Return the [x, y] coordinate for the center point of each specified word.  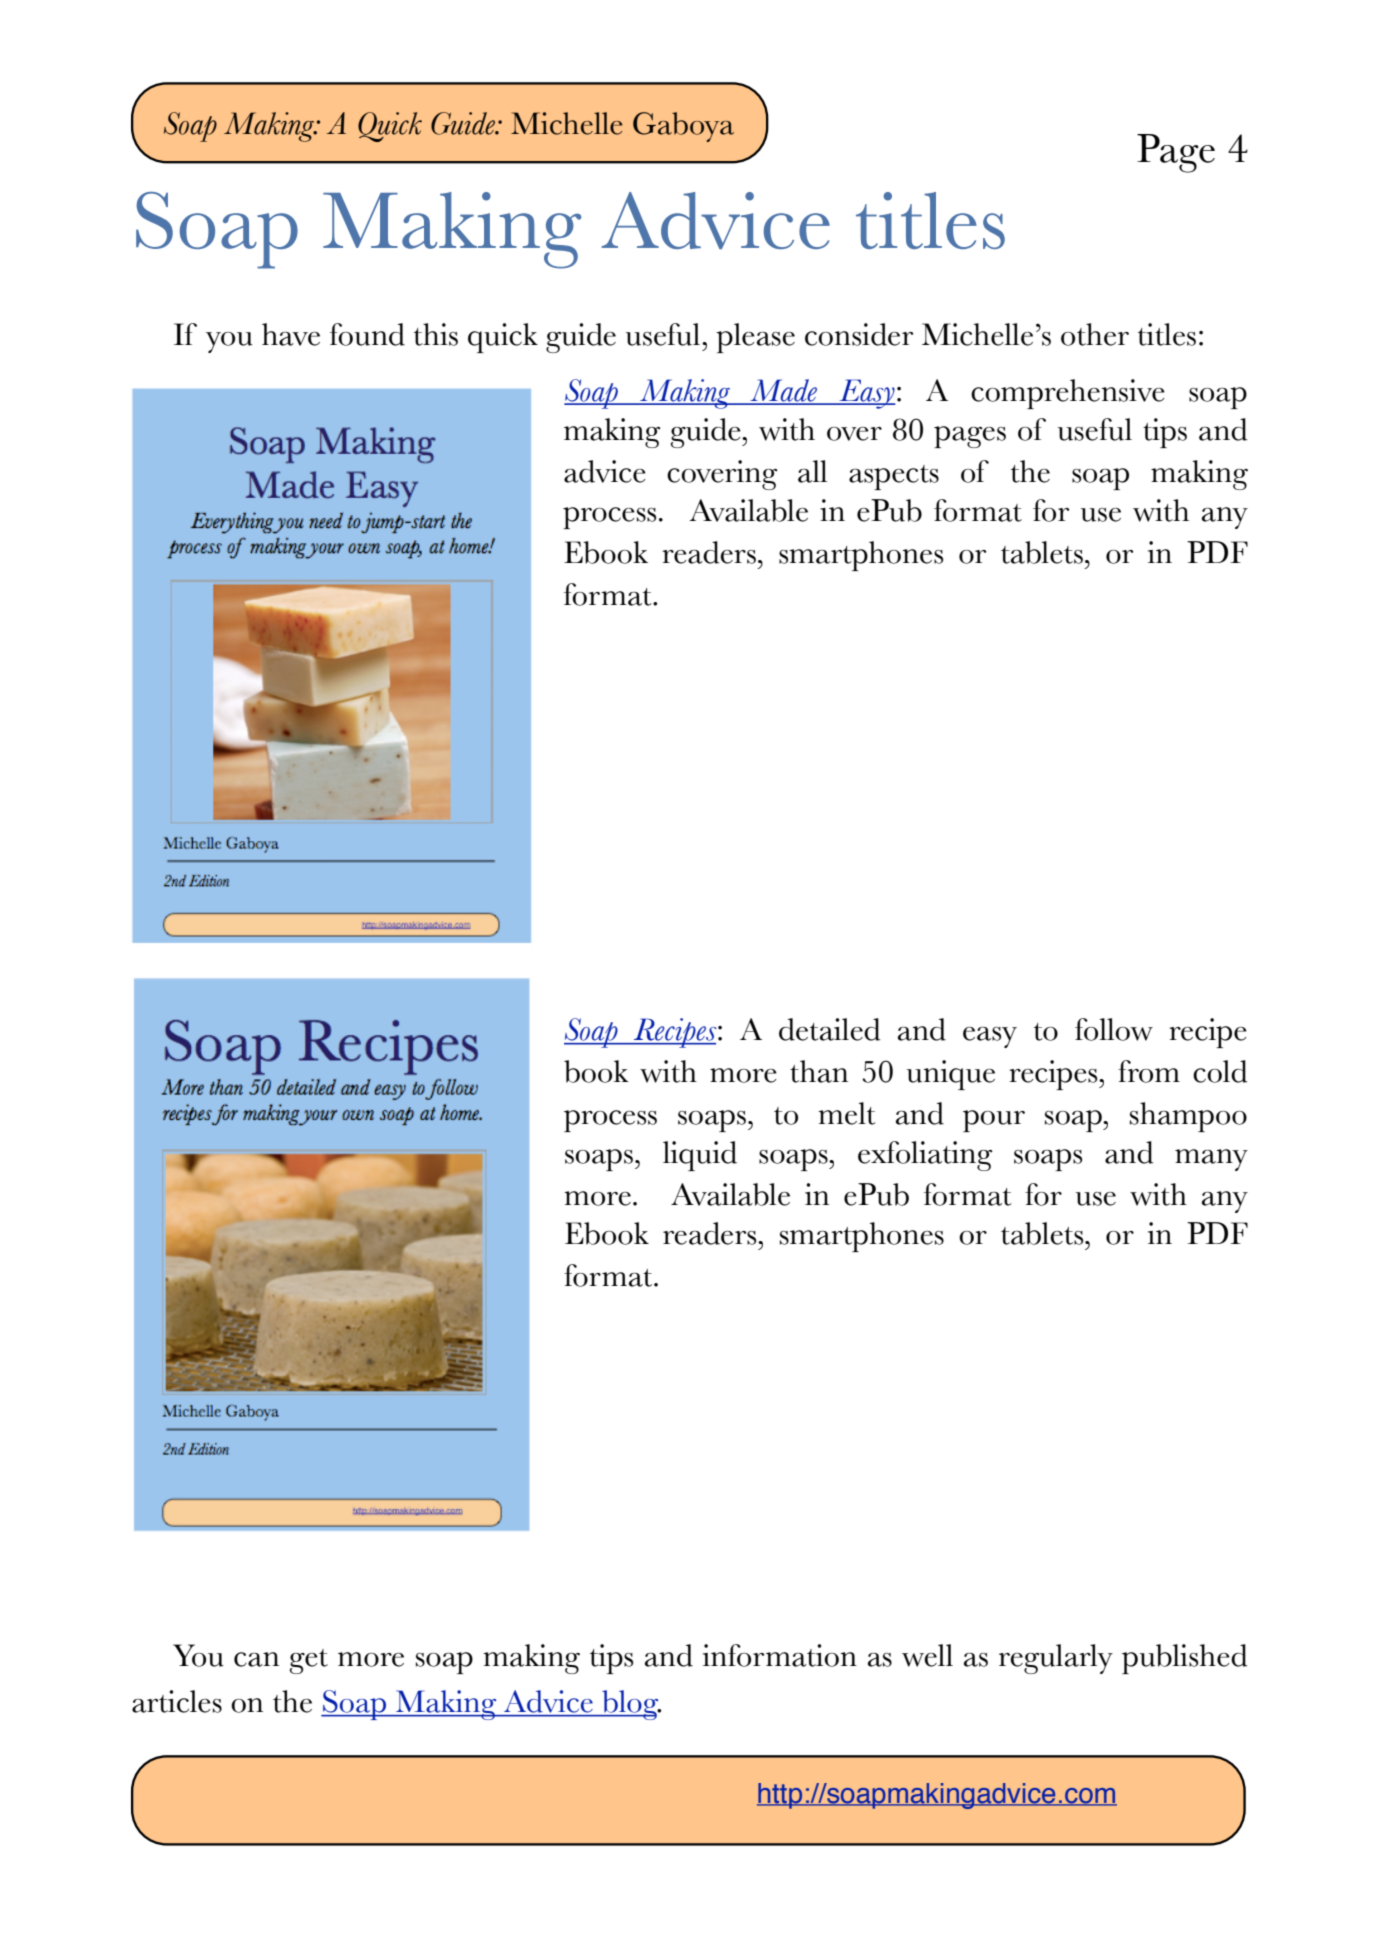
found [367, 334]
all [812, 471]
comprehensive [1068, 394]
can [256, 1659]
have [291, 334]
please [755, 338]
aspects [894, 477]
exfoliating [925, 1156]
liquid [700, 1156]
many [1211, 1160]
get [309, 1661]
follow [1114, 1029]
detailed [829, 1029]
